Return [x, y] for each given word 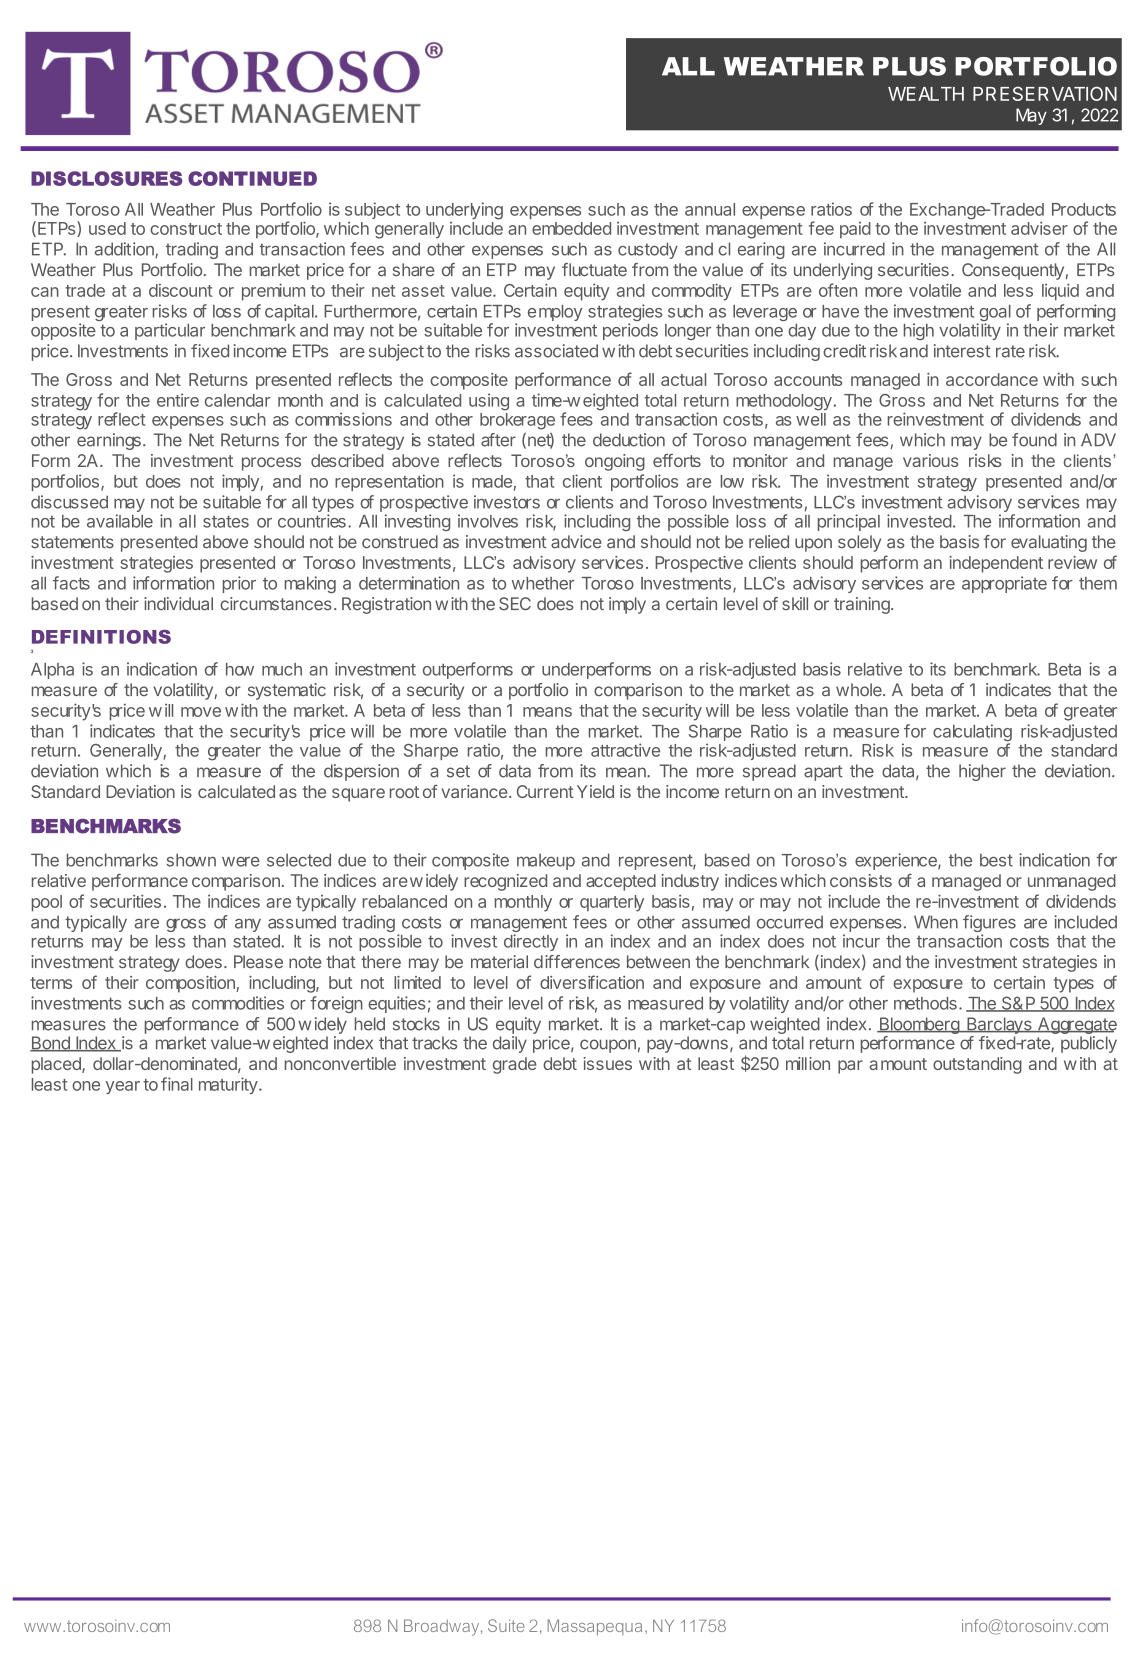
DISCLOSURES [107, 178]
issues [607, 1063]
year [123, 1087]
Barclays [999, 1025]
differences [577, 962]
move [201, 712]
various [931, 460]
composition [191, 984]
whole [860, 690]
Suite [506, 1625]
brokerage [517, 421]
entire [178, 400]
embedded [571, 228]
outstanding [977, 1065]
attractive [625, 750]
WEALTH [926, 94]
